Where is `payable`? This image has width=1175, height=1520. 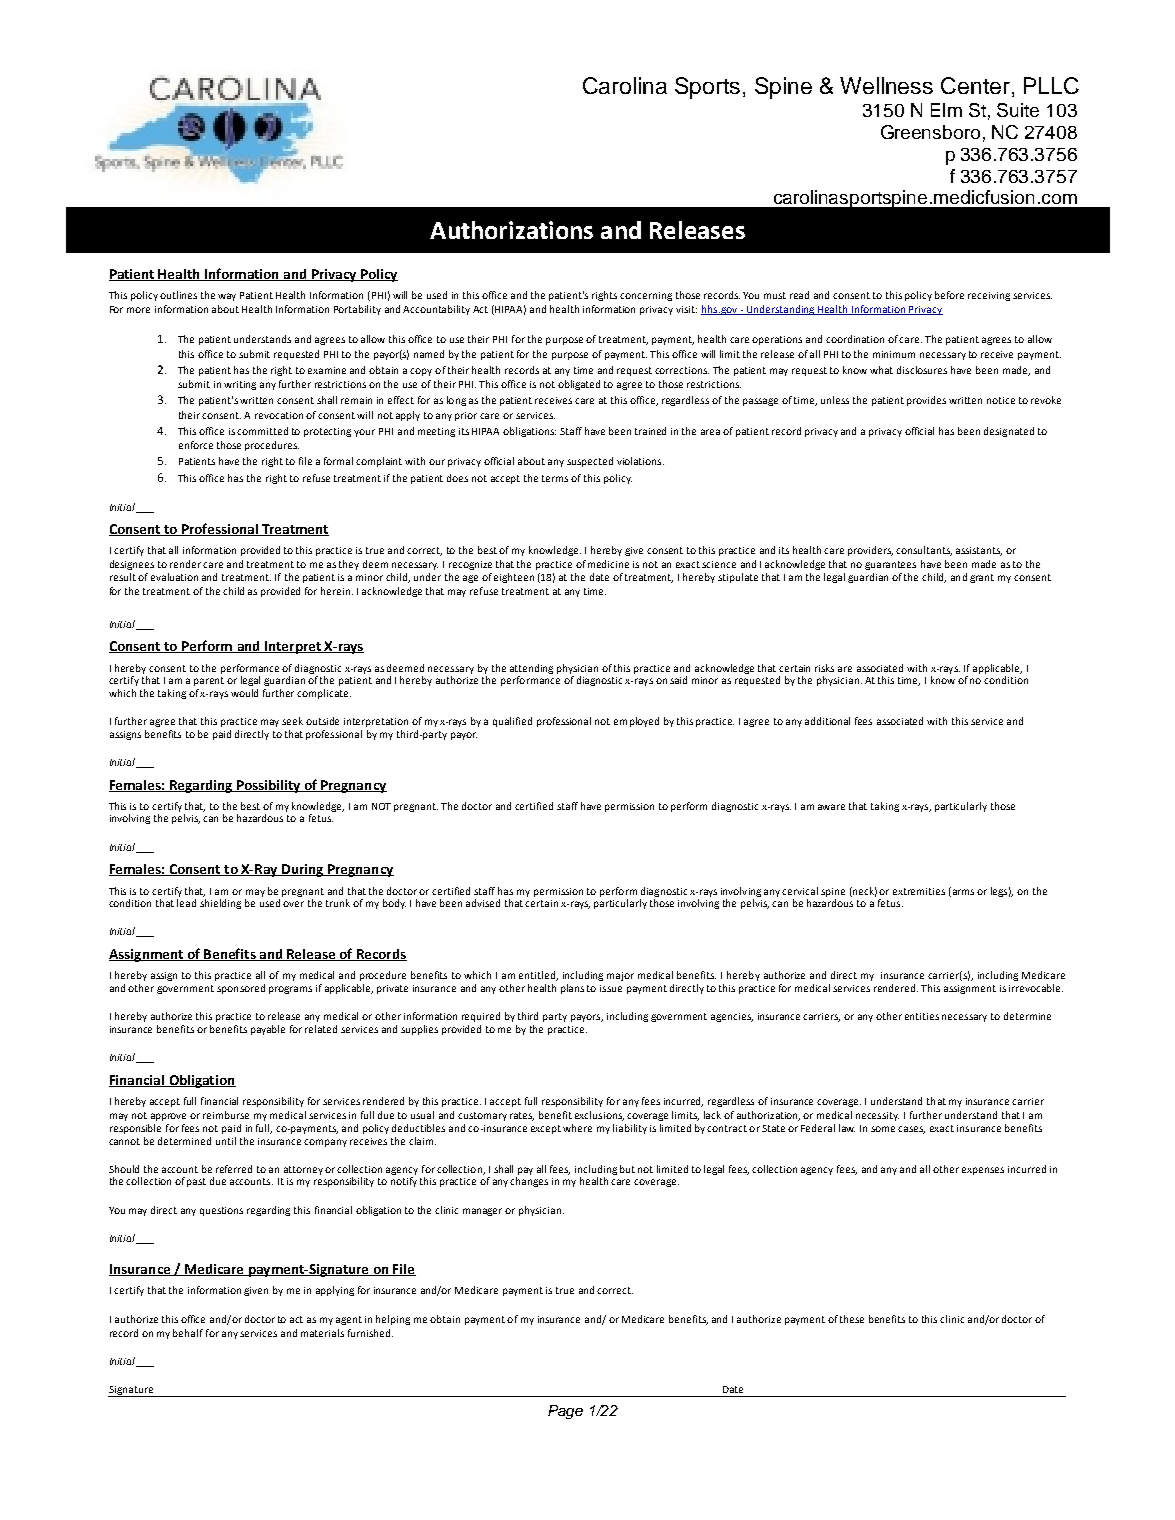 payable is located at coordinates (268, 1030).
